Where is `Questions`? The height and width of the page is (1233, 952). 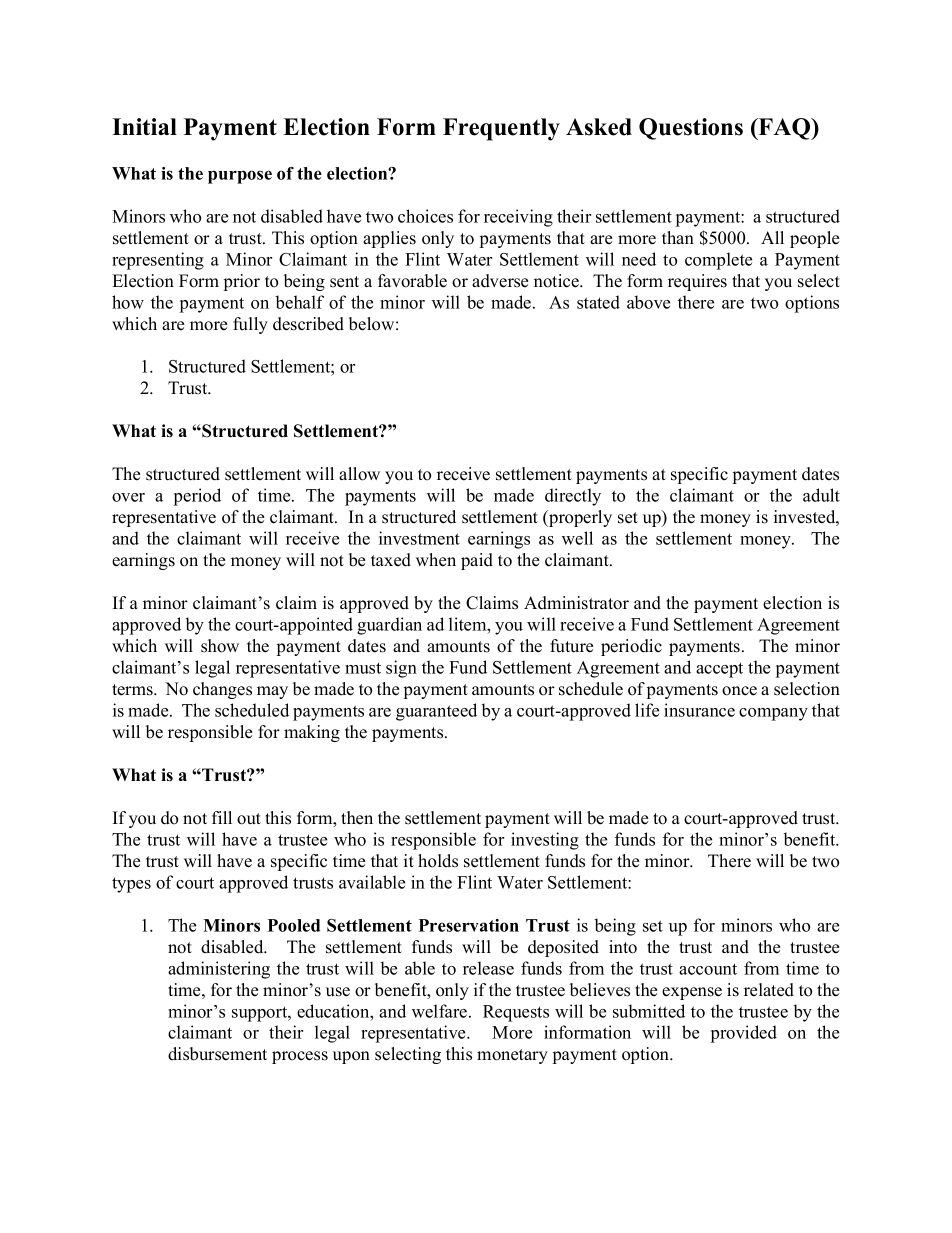
Questions is located at coordinates (691, 129).
